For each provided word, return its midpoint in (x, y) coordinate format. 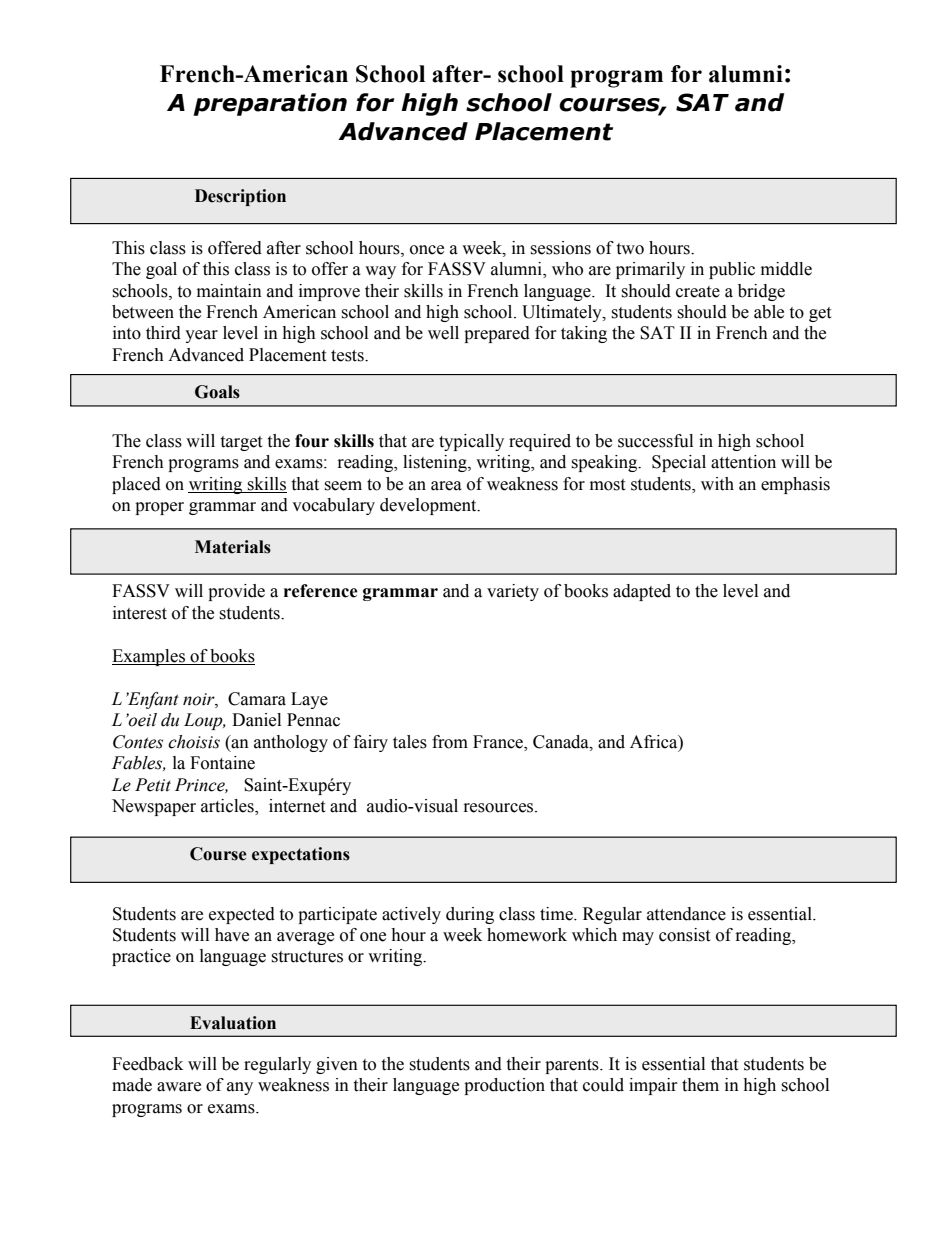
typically (471, 442)
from (450, 742)
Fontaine (222, 763)
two (630, 249)
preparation (270, 104)
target (241, 443)
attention (743, 462)
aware (179, 1087)
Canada (562, 742)
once (427, 250)
